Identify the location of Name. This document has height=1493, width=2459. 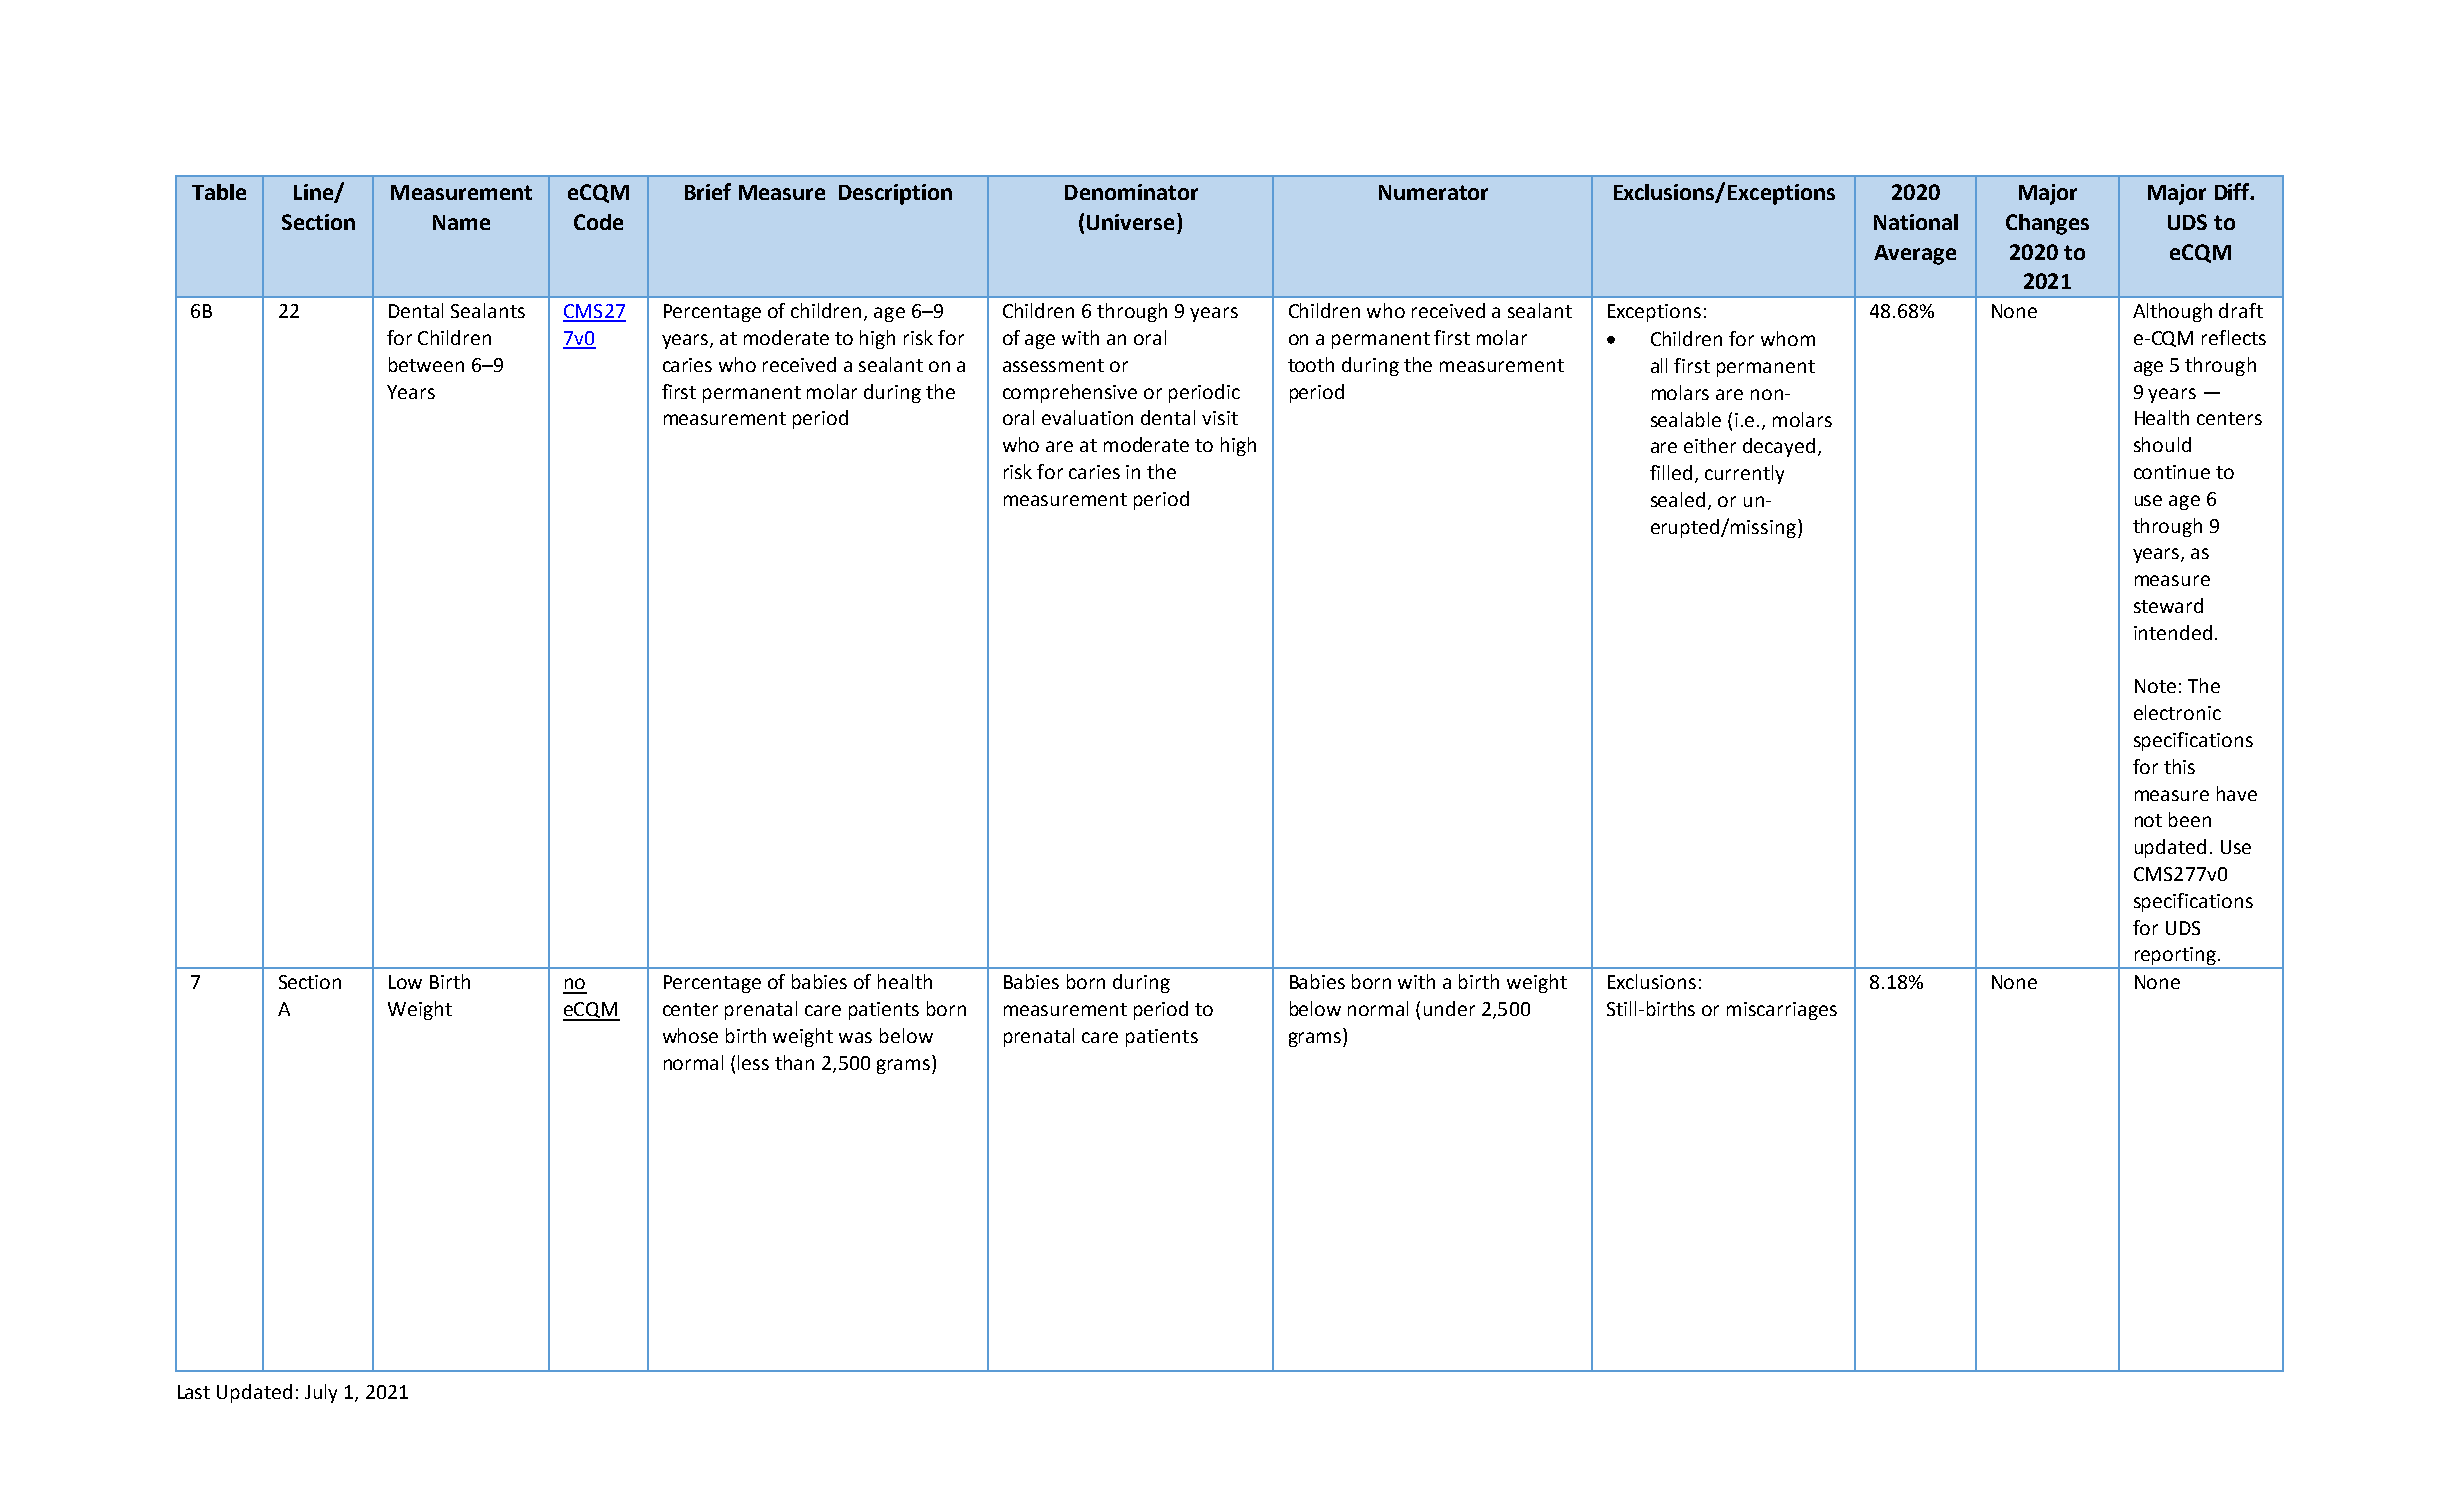
(461, 222).
